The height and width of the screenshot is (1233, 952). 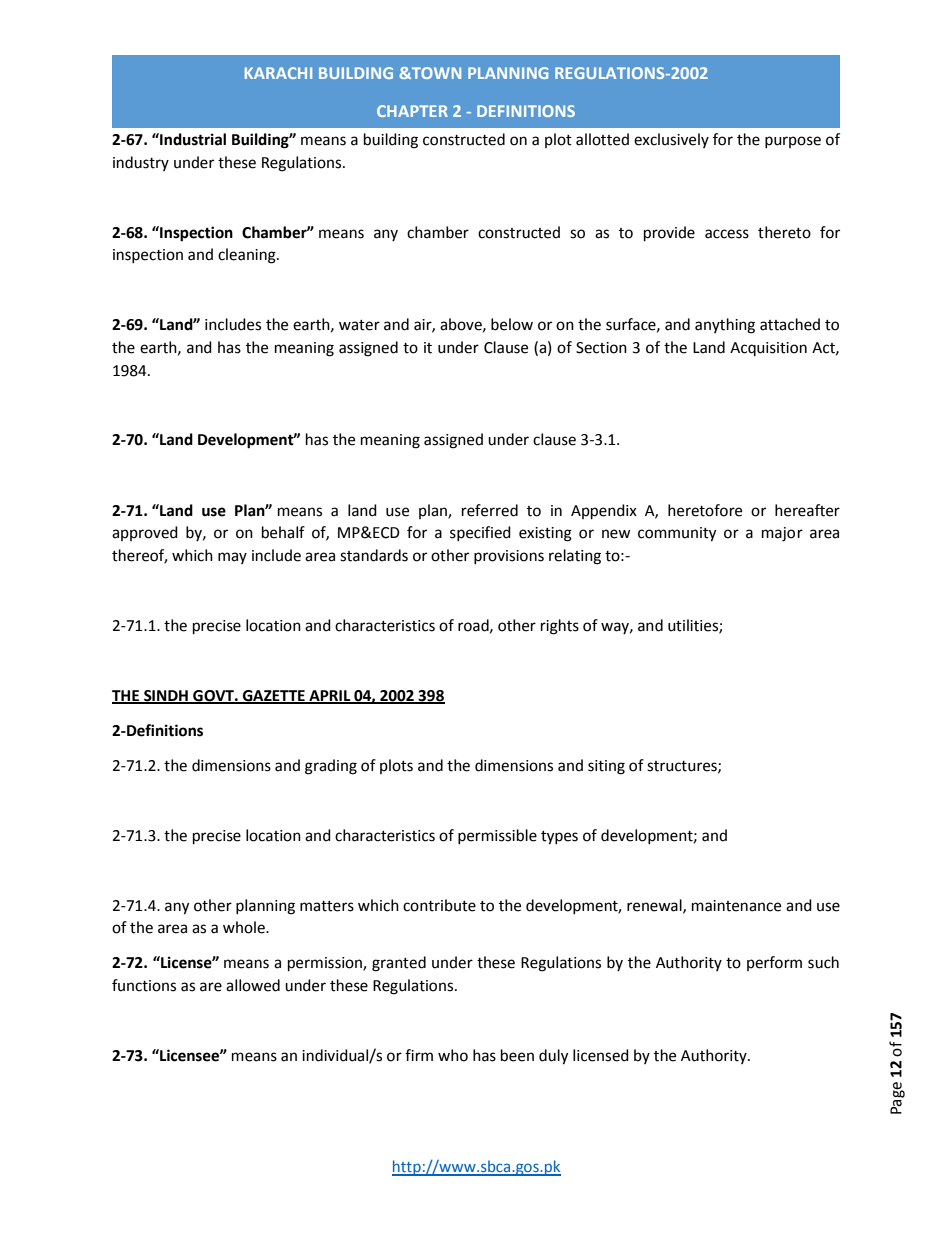 What do you see at coordinates (412, 111) in the screenshot?
I see `CHAPTER` at bounding box center [412, 111].
